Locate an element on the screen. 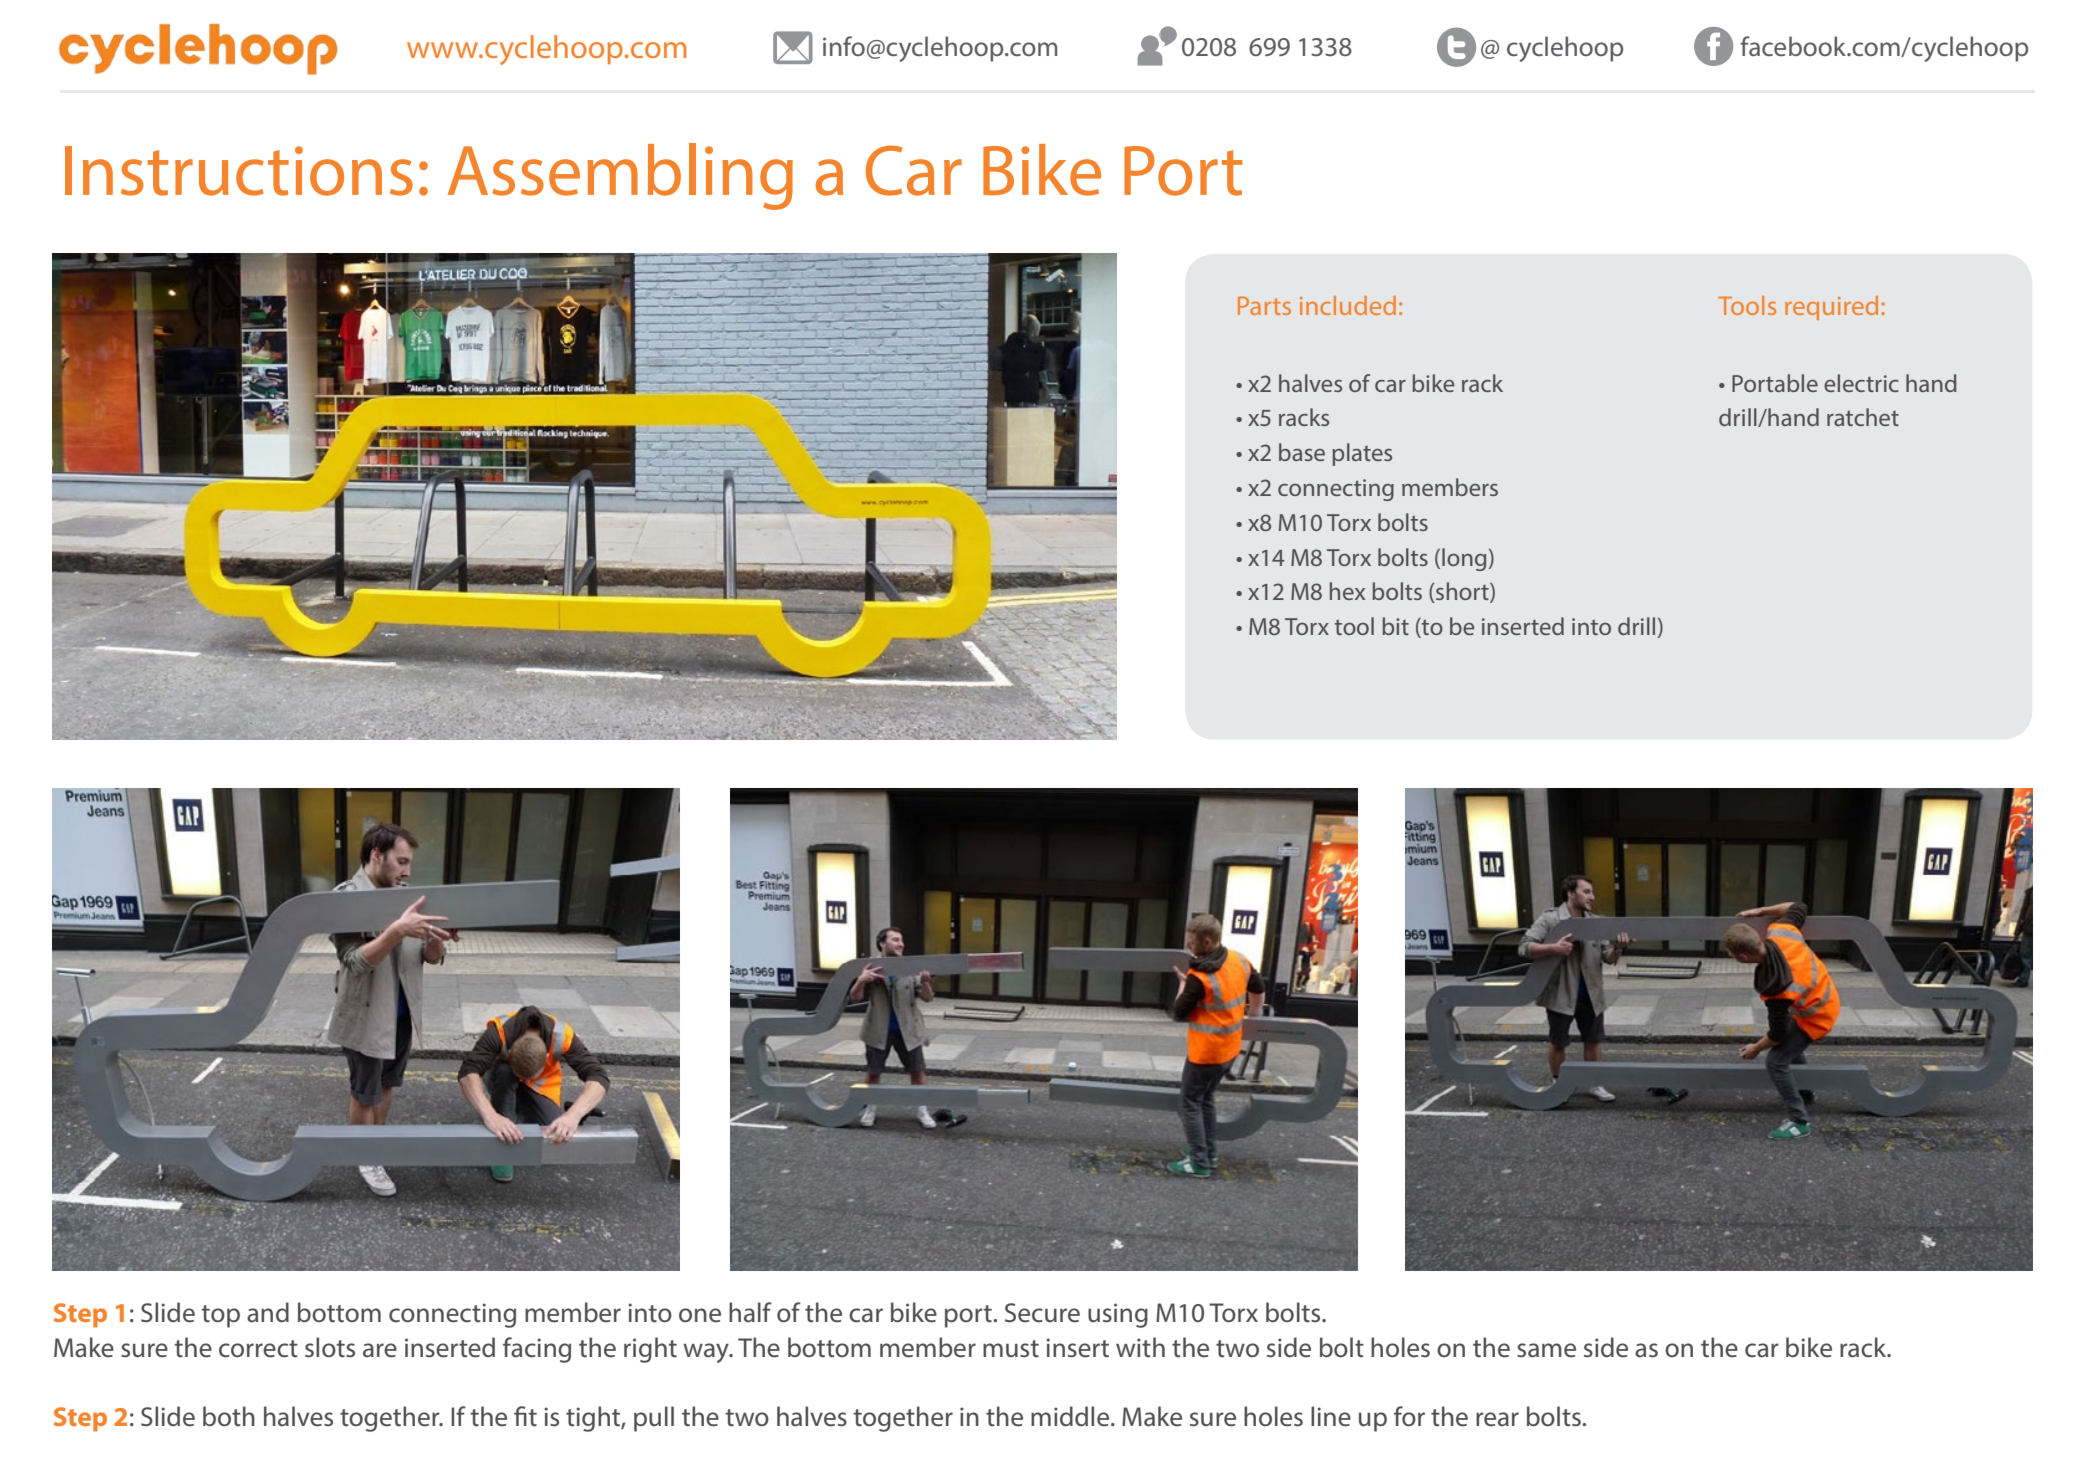 The width and height of the screenshot is (2092, 1479). hex is located at coordinates (1347, 591).
